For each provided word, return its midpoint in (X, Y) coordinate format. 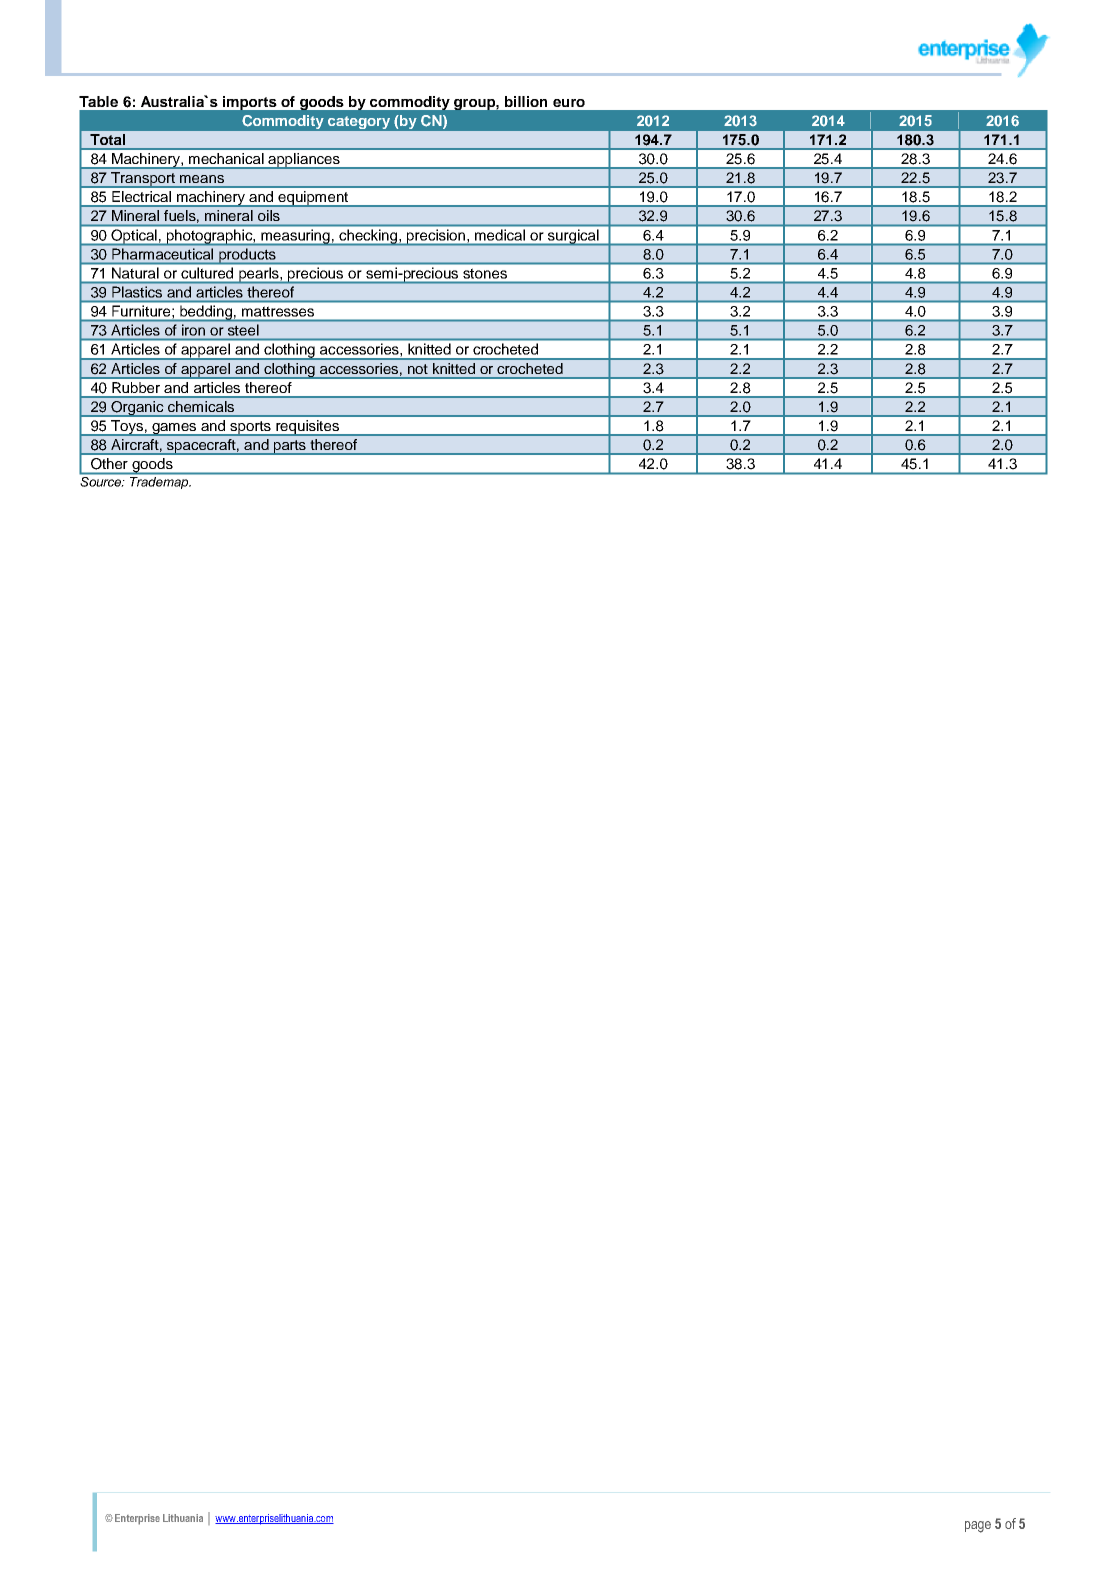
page (978, 1527)
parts (290, 447)
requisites (307, 428)
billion (526, 101)
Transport (143, 180)
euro (569, 103)
